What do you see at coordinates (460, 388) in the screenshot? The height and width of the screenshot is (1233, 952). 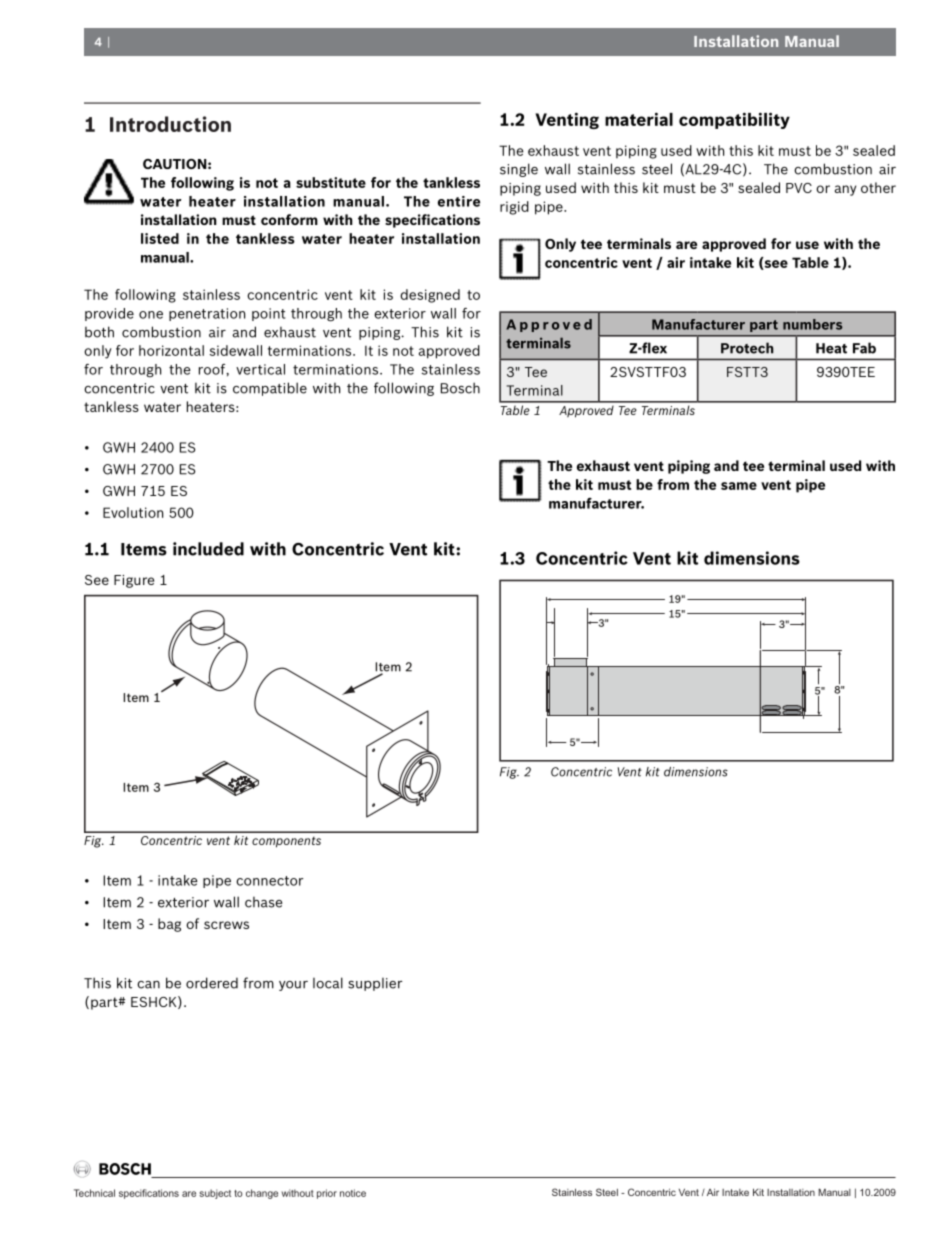 I see `Bosch` at bounding box center [460, 388].
